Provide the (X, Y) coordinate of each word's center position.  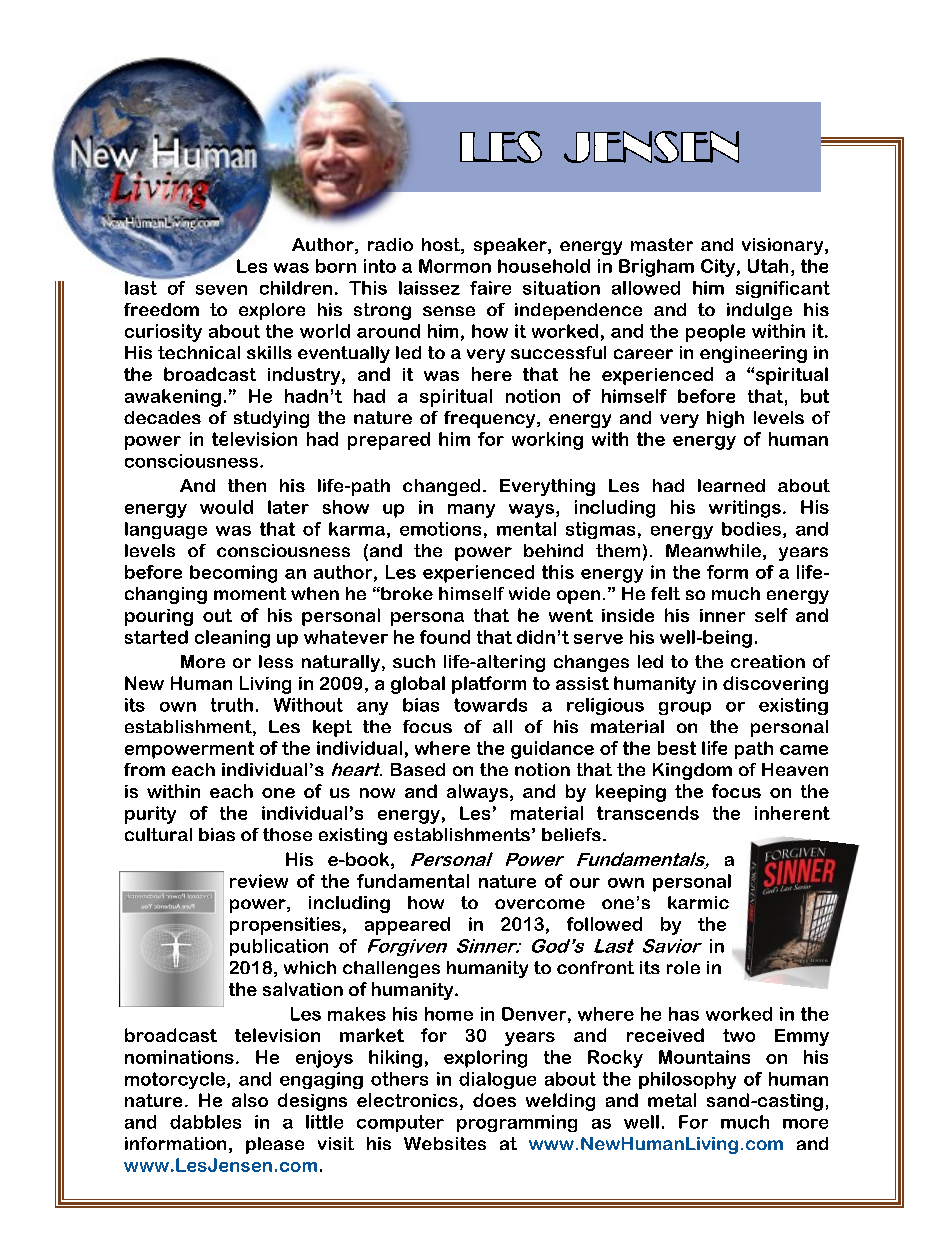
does (494, 1100)
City (718, 268)
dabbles (205, 1122)
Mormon (455, 266)
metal (672, 1100)
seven (221, 290)
